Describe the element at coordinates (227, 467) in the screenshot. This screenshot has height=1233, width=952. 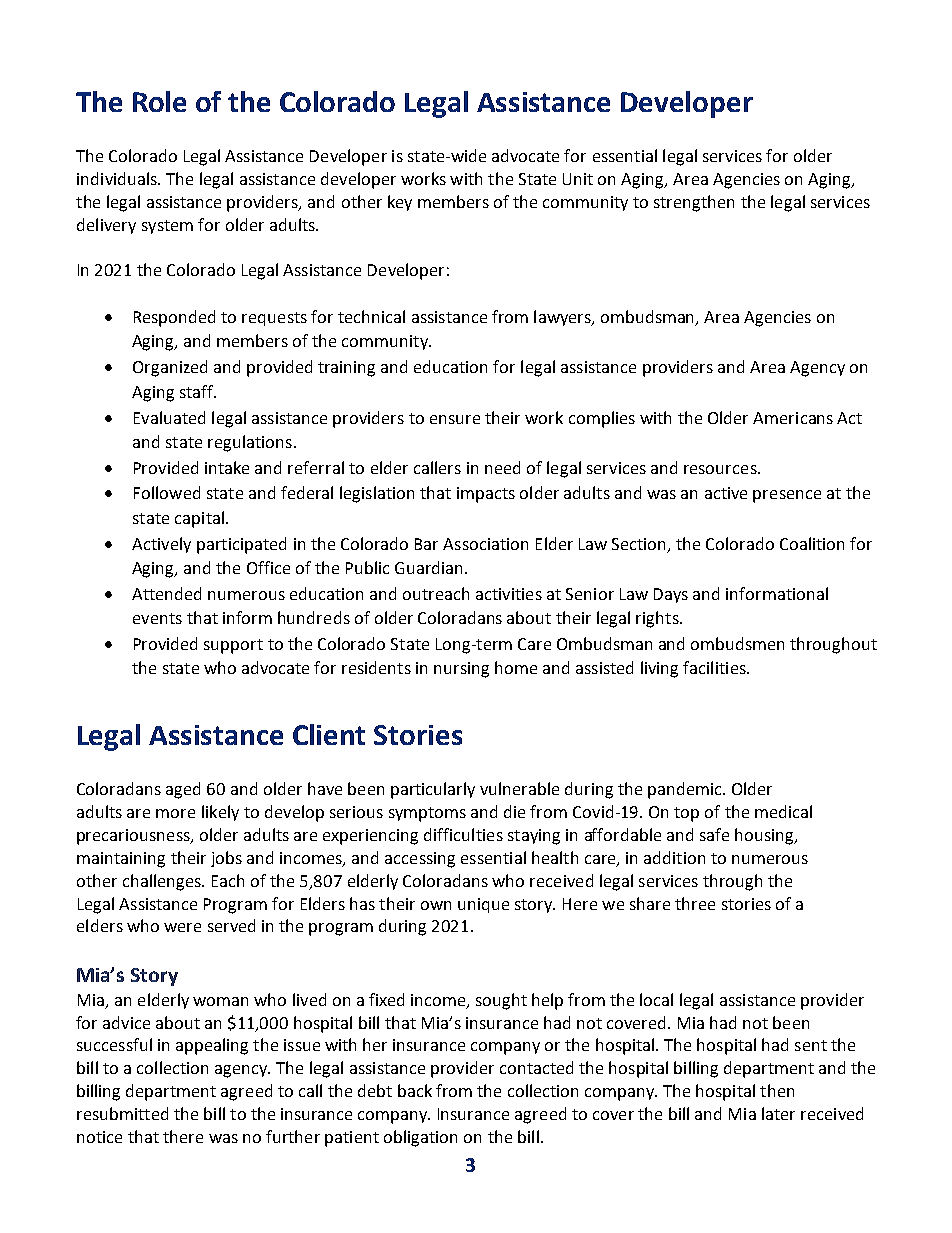
I see `intake` at that location.
